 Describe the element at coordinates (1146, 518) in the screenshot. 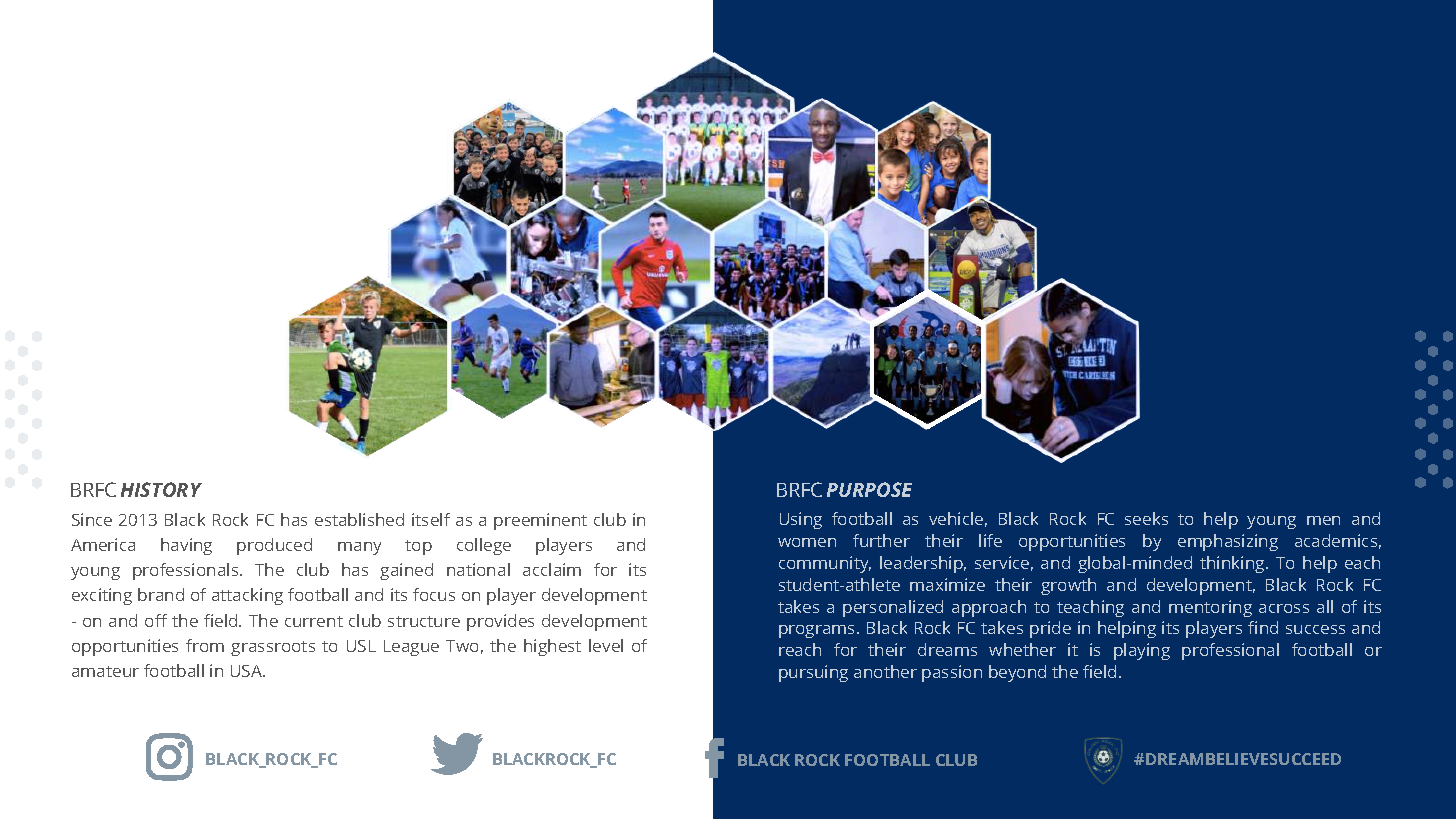

I see `seeks` at that location.
